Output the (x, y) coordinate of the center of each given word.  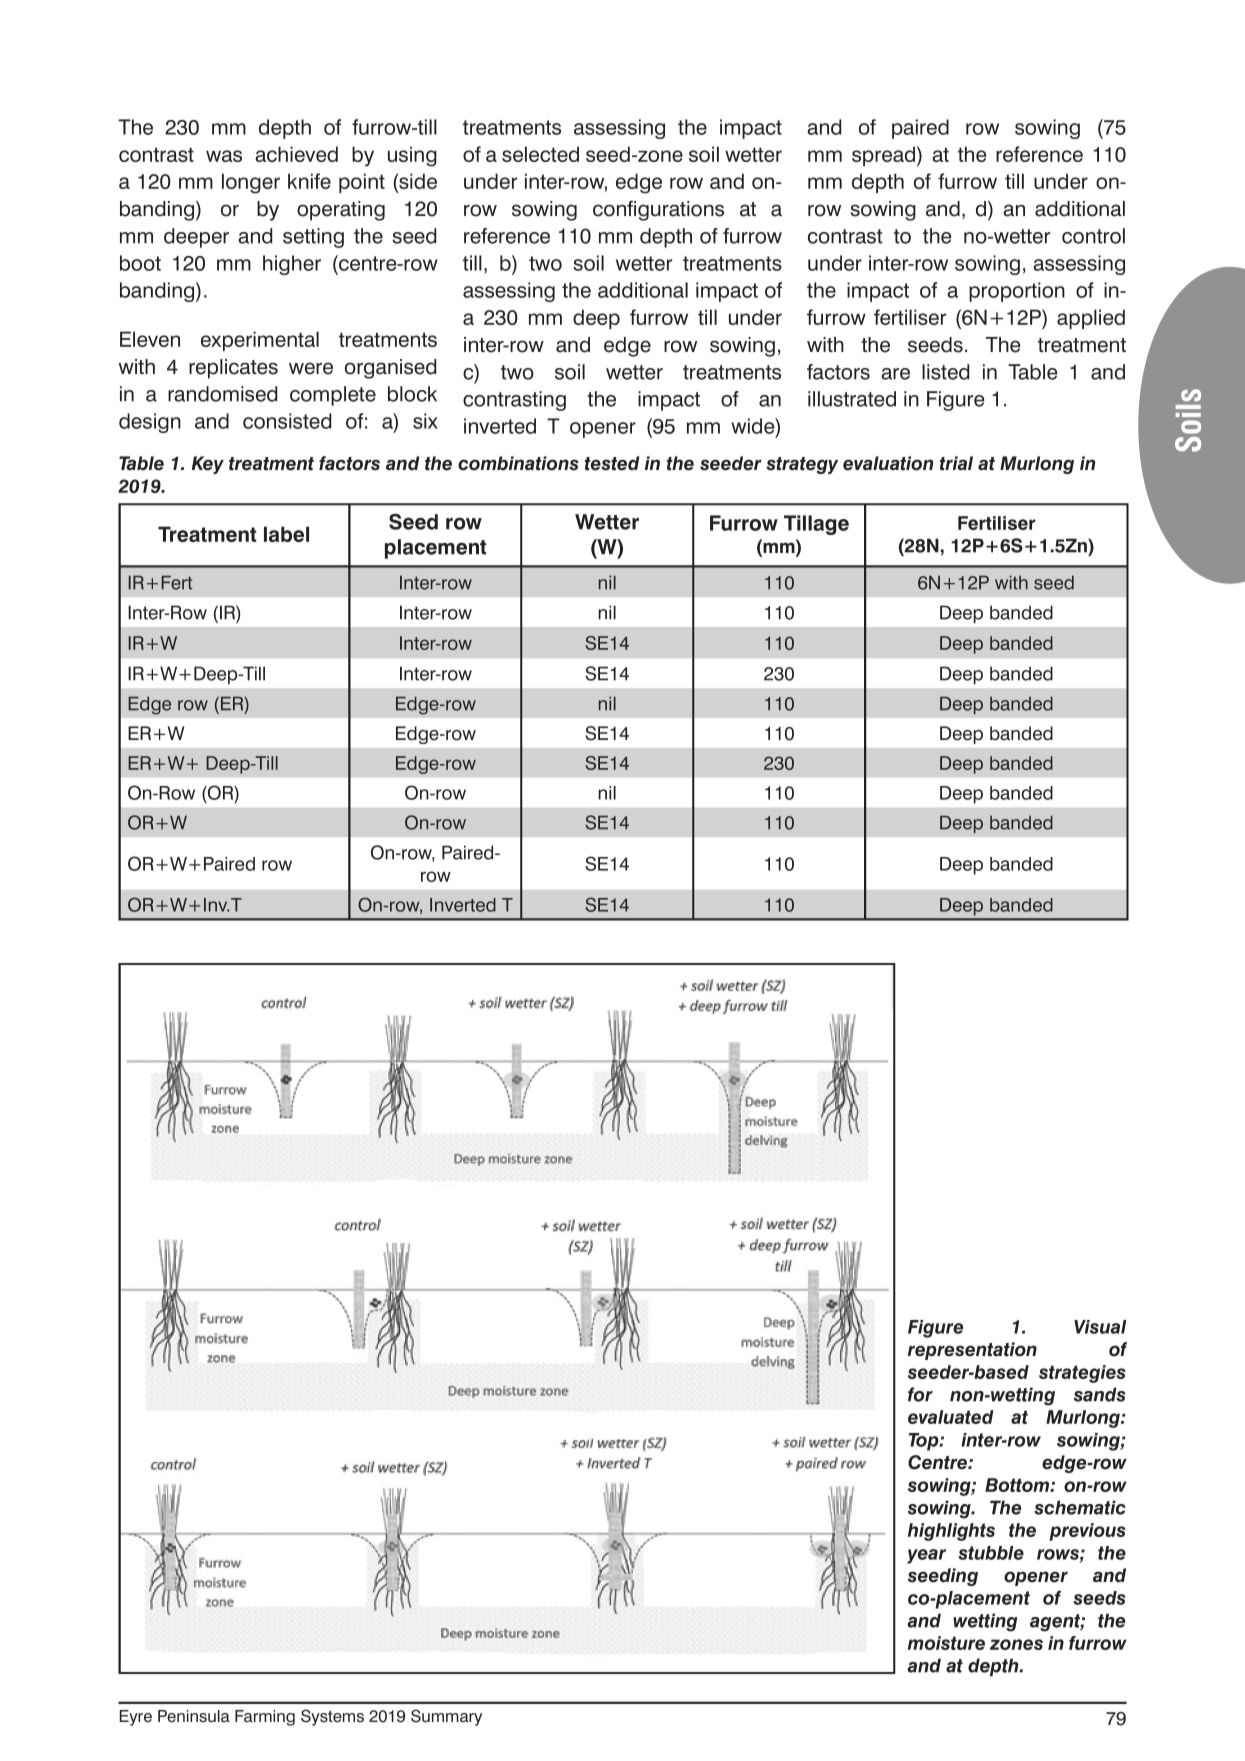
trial (956, 463)
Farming (265, 1718)
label (286, 534)
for (920, 1394)
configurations (658, 210)
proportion (1017, 292)
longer (251, 183)
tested (612, 463)
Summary (446, 1717)
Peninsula (194, 1716)
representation (972, 1351)
